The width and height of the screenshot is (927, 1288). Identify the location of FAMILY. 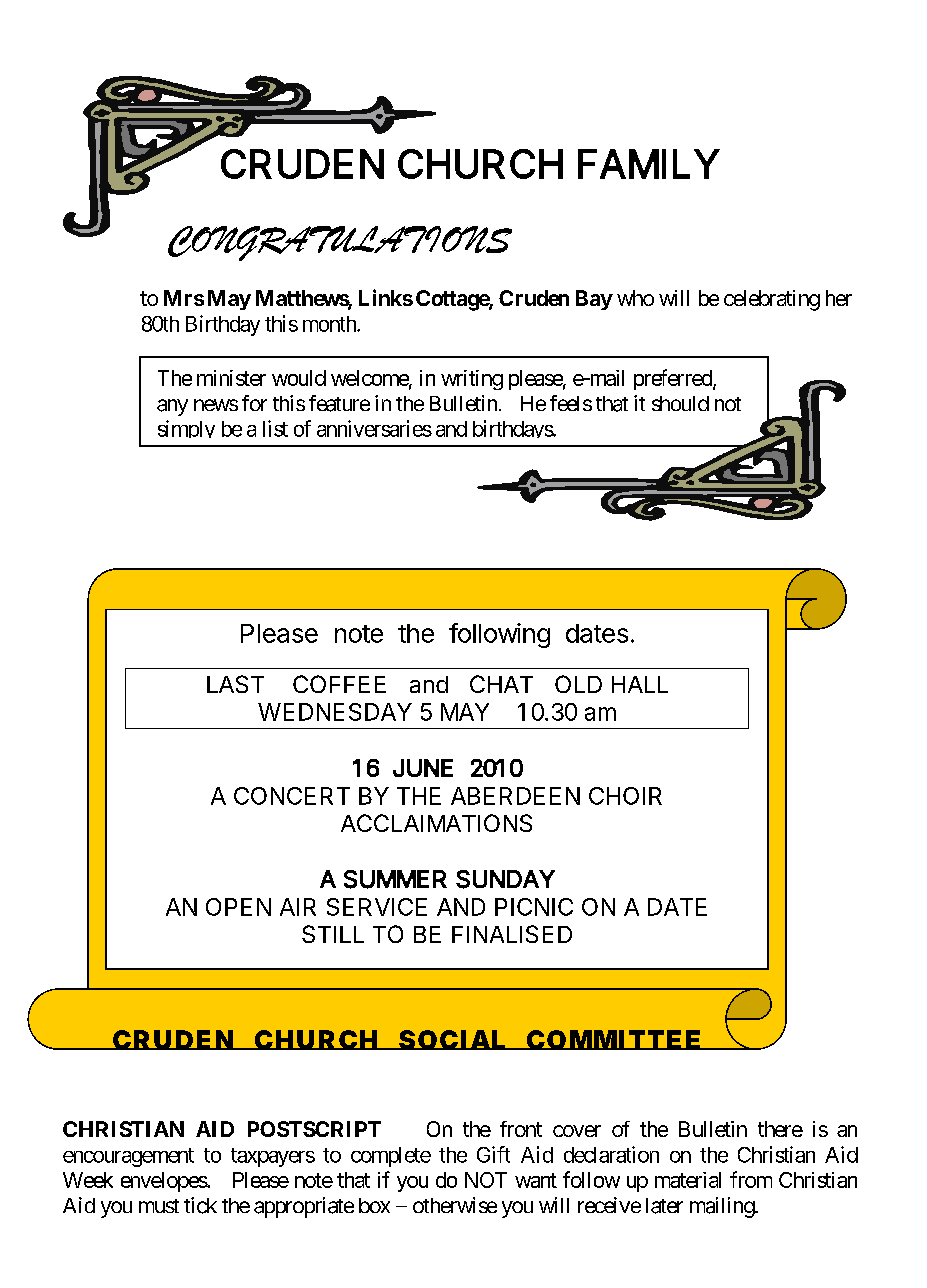
(649, 164).
